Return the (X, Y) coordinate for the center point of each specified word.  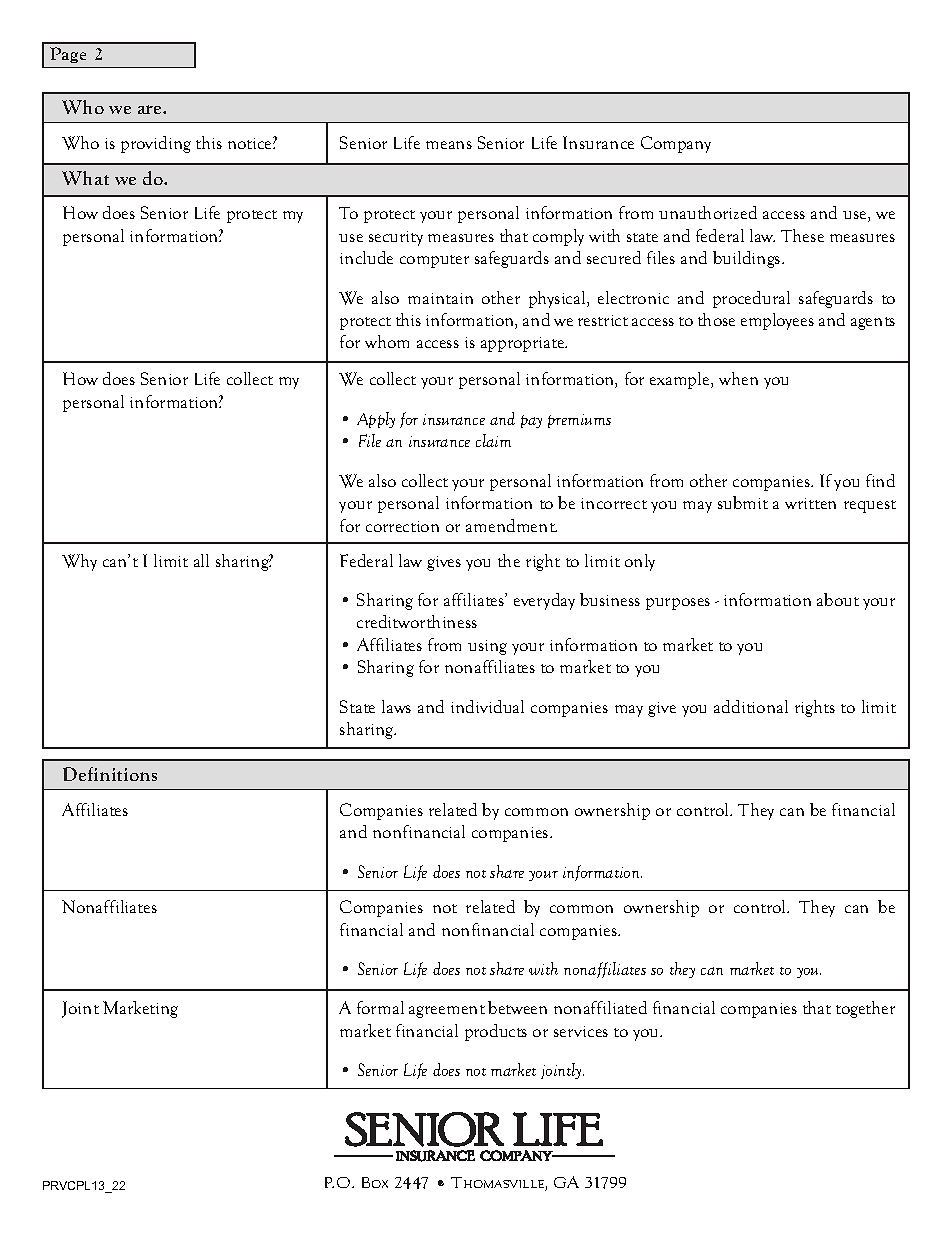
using (487, 647)
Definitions (110, 774)
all (201, 560)
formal (380, 1007)
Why (79, 562)
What (85, 178)
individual (487, 706)
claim (493, 440)
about (838, 599)
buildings (748, 259)
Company (676, 144)
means (449, 145)
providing (156, 144)
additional (751, 706)
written (810, 503)
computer (434, 261)
